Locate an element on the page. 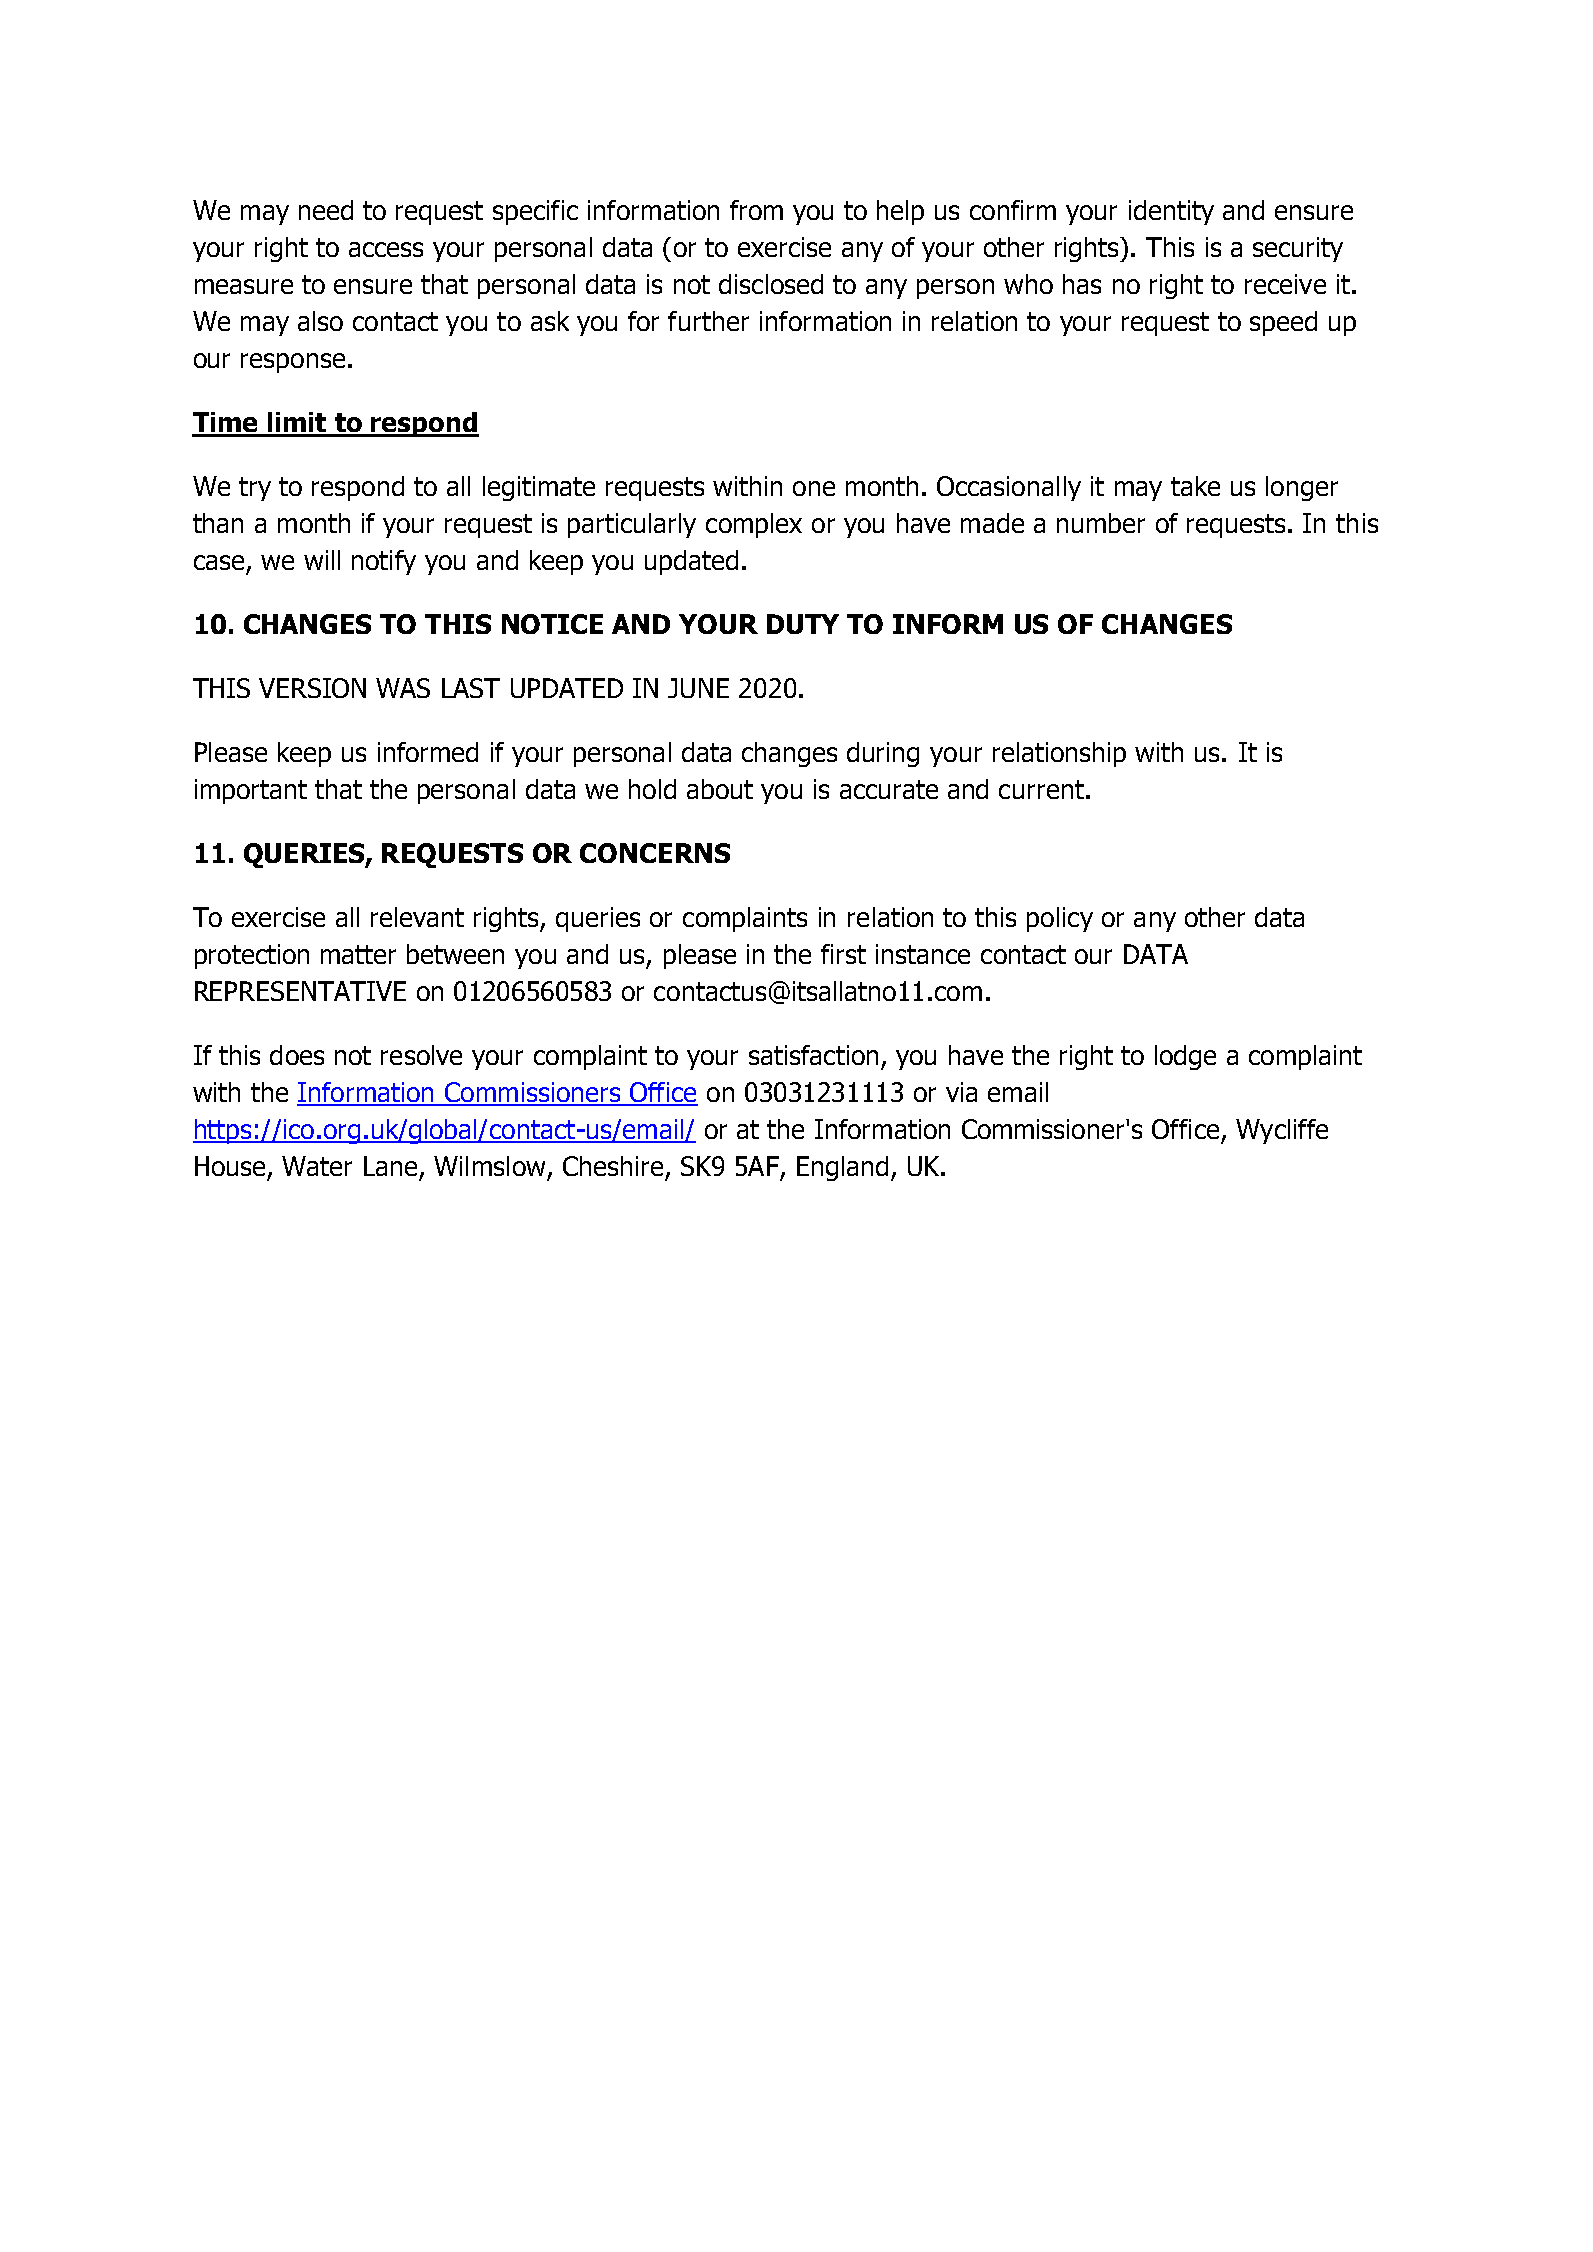 Image resolution: width=1593 pixels, height=2252 pixels. England is located at coordinates (842, 1168).
